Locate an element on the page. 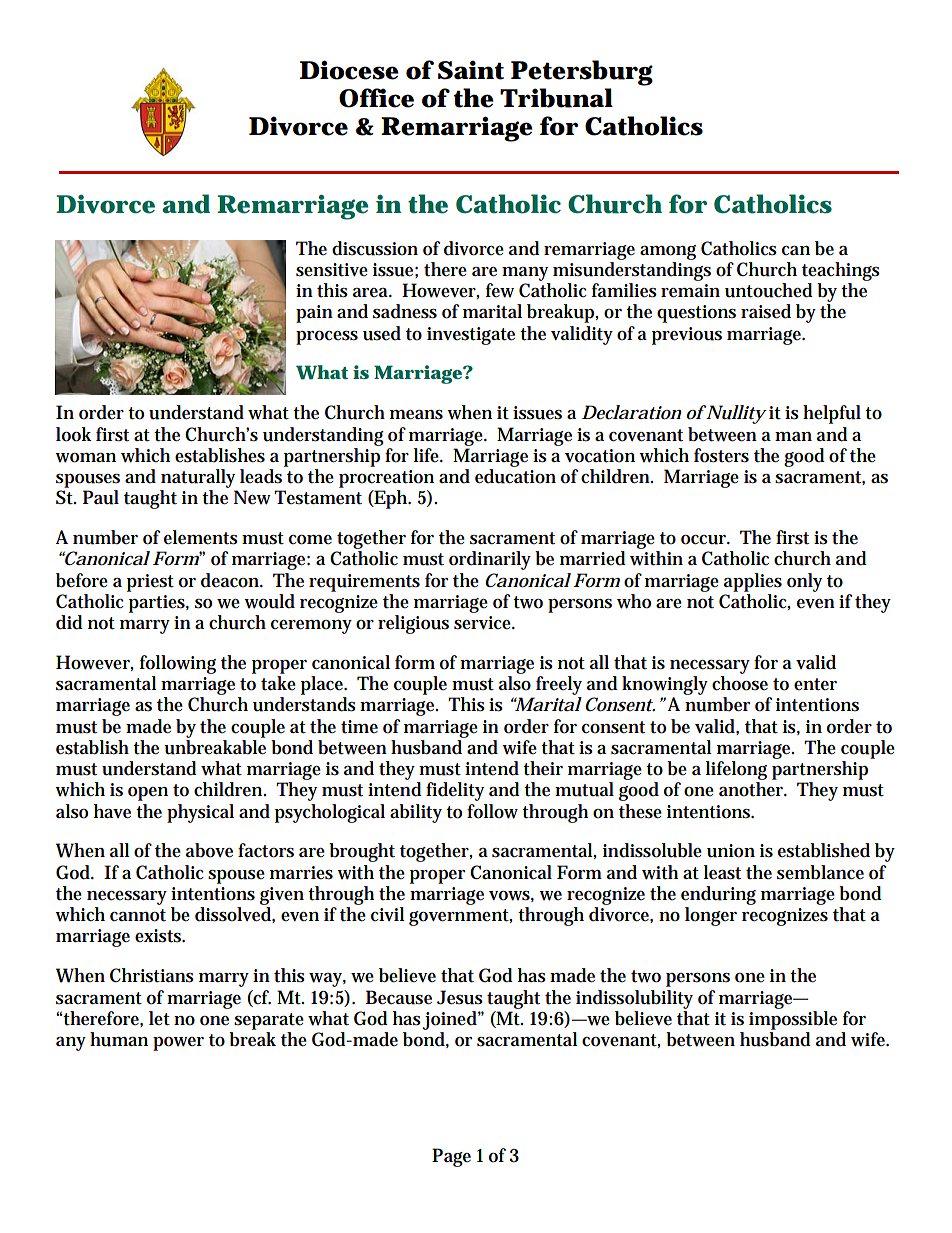 Image resolution: width=952 pixels, height=1233 pixels. investigate is located at coordinates (471, 336).
